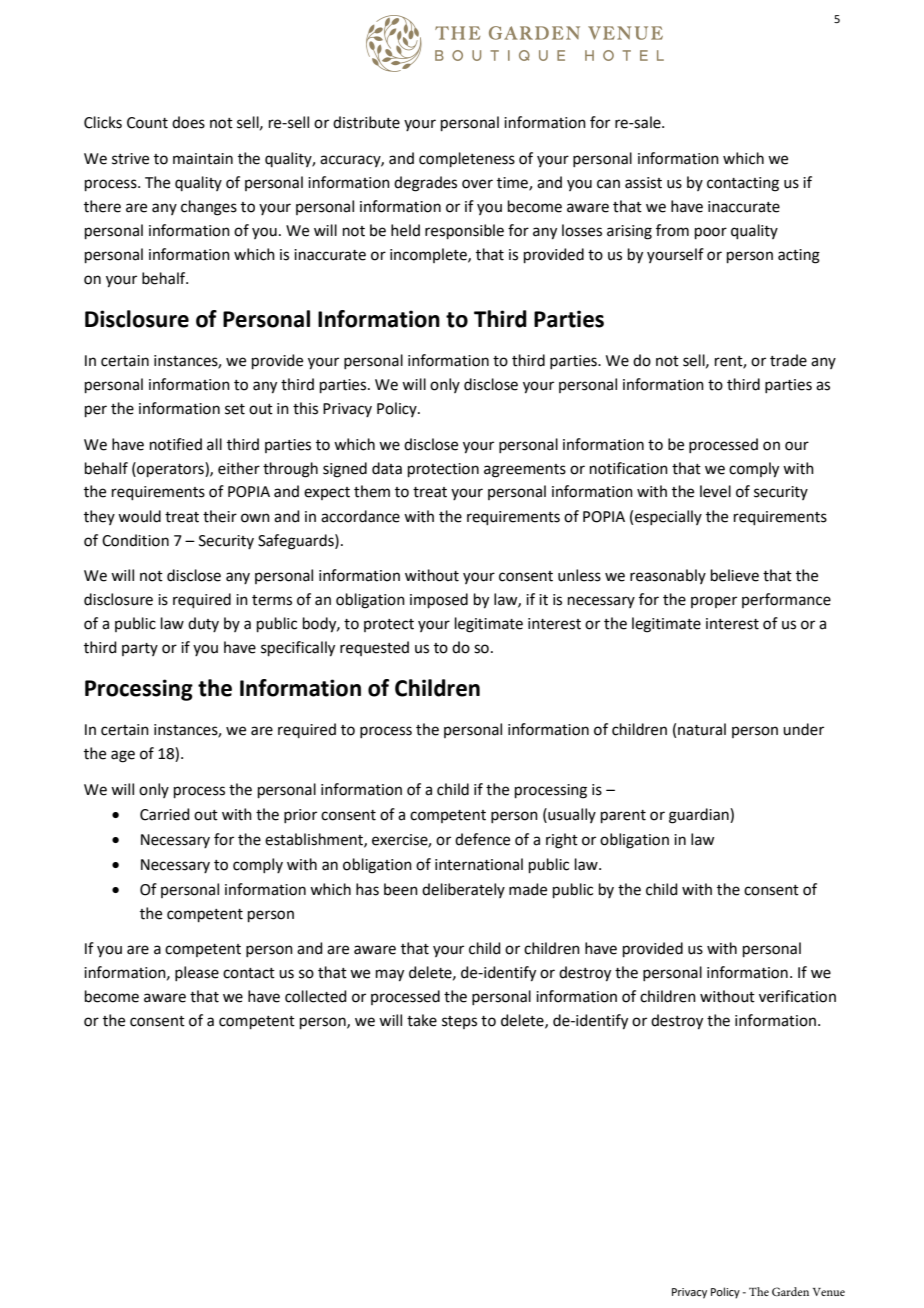 This document has height=1308, width=924. I want to click on completeness, so click(467, 159).
